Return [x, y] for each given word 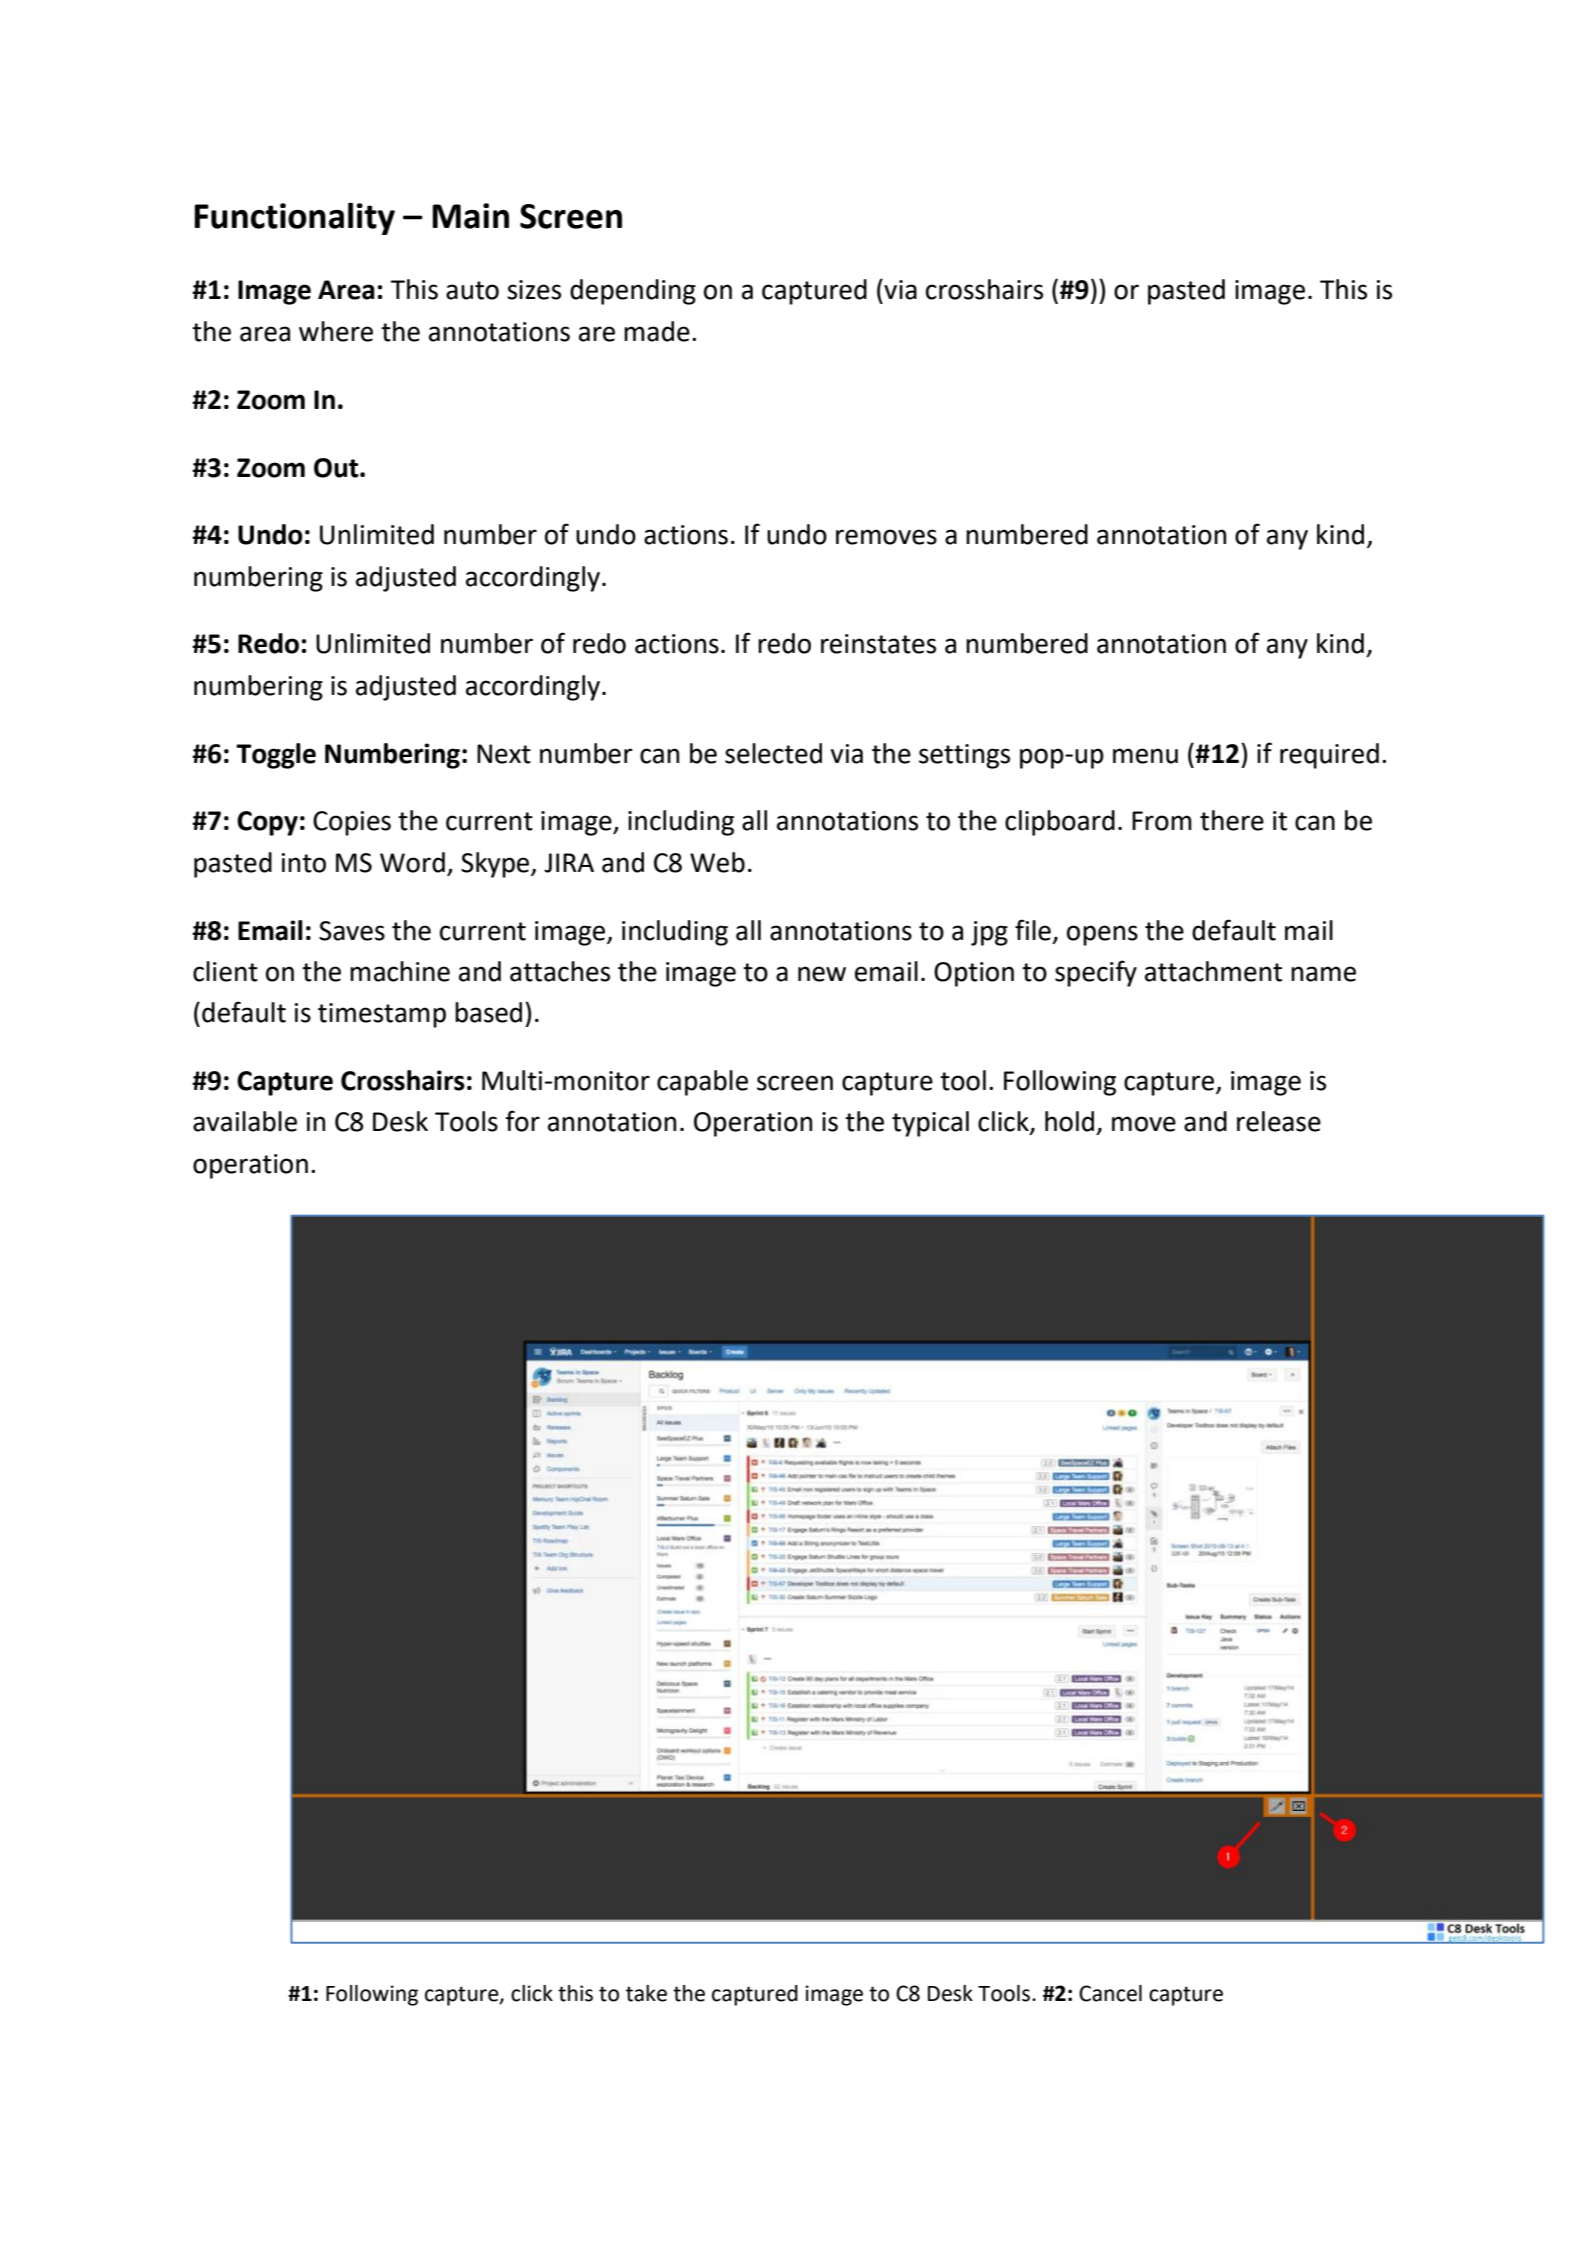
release [1279, 1121]
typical [930, 1124]
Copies [352, 823]
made [657, 331]
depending [633, 292]
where [336, 331]
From [1162, 821]
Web [717, 862]
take [646, 1993]
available [245, 1121]
